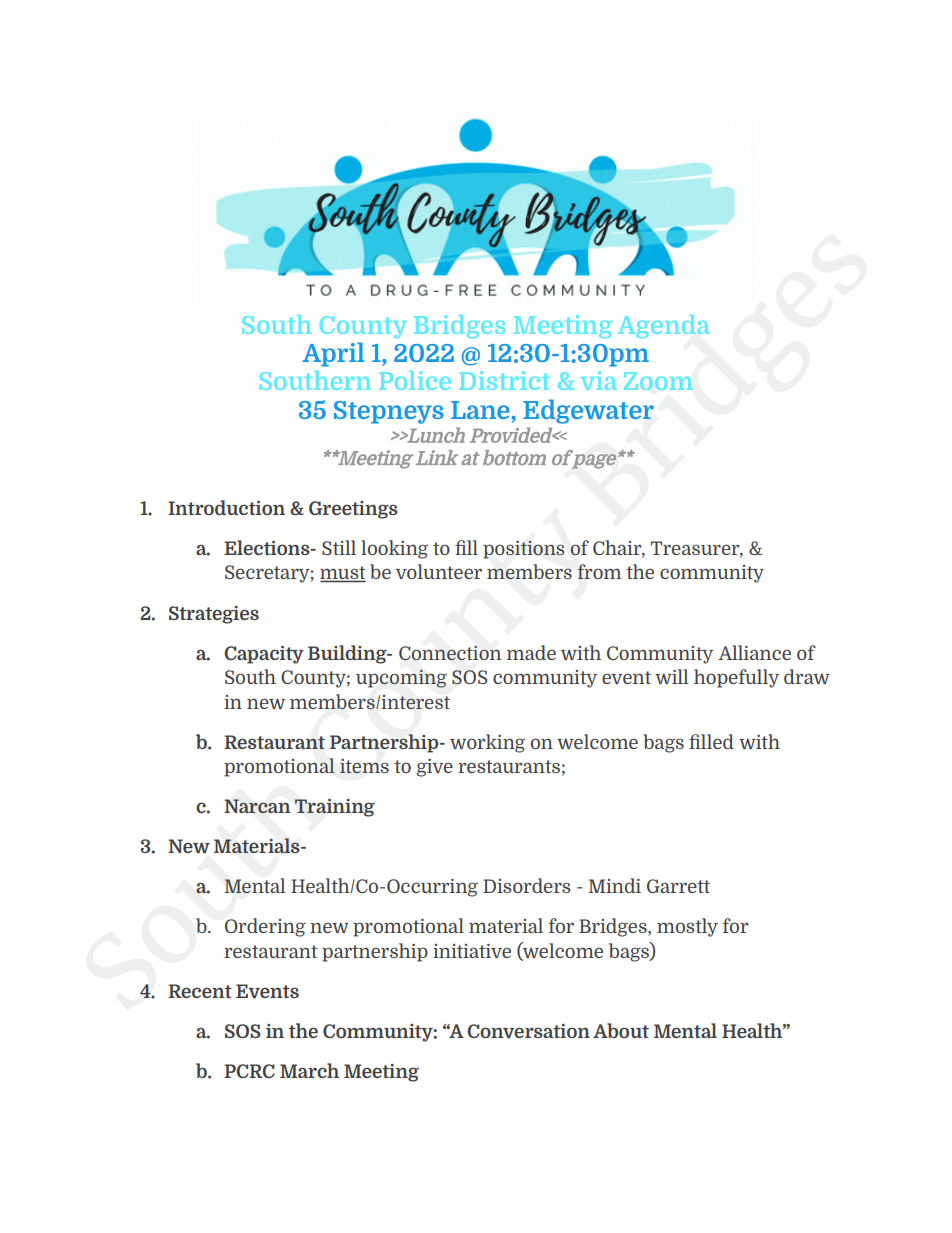  What do you see at coordinates (504, 380) in the image?
I see `District` at bounding box center [504, 380].
